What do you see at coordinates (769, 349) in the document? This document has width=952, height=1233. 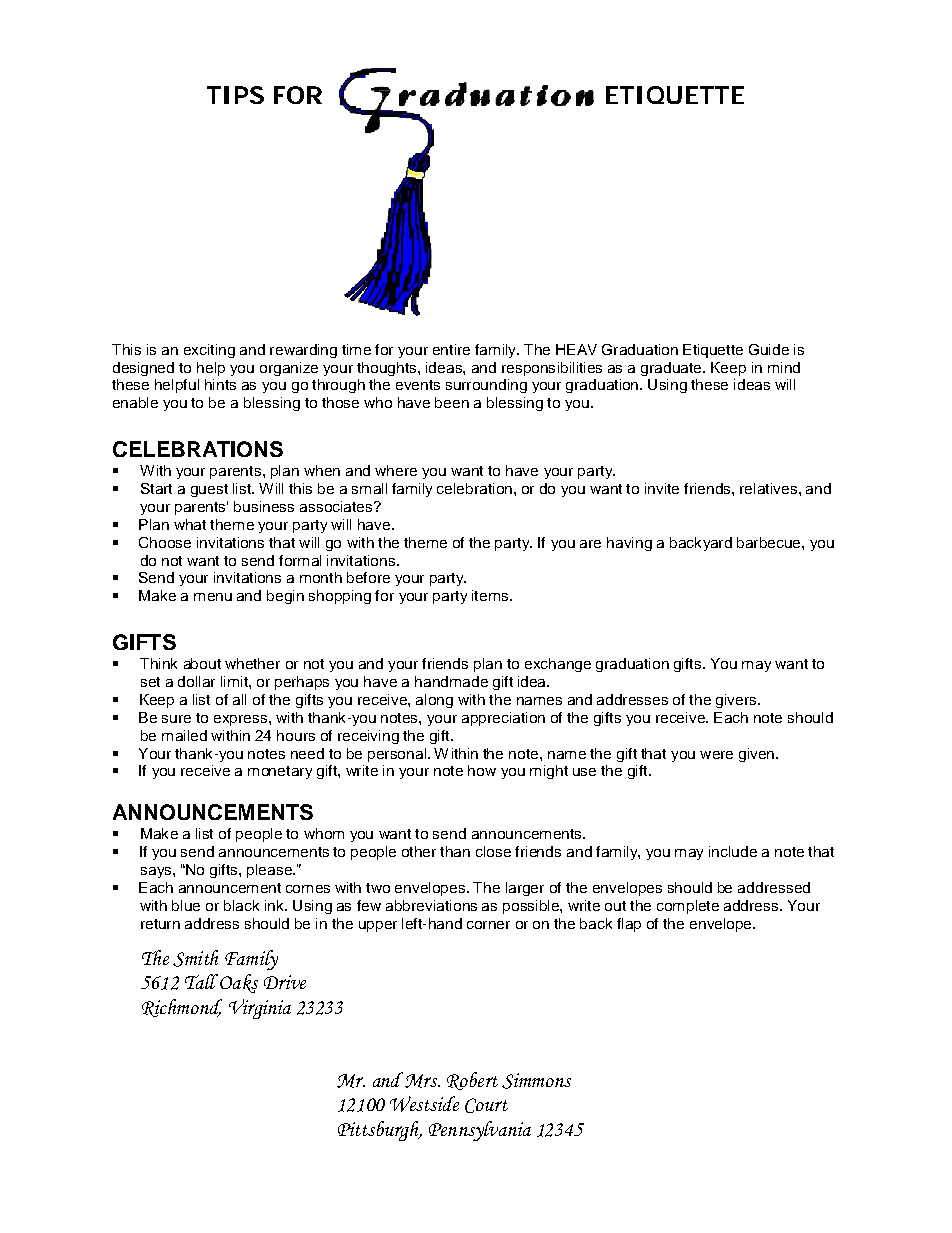 I see `Guide` at bounding box center [769, 349].
